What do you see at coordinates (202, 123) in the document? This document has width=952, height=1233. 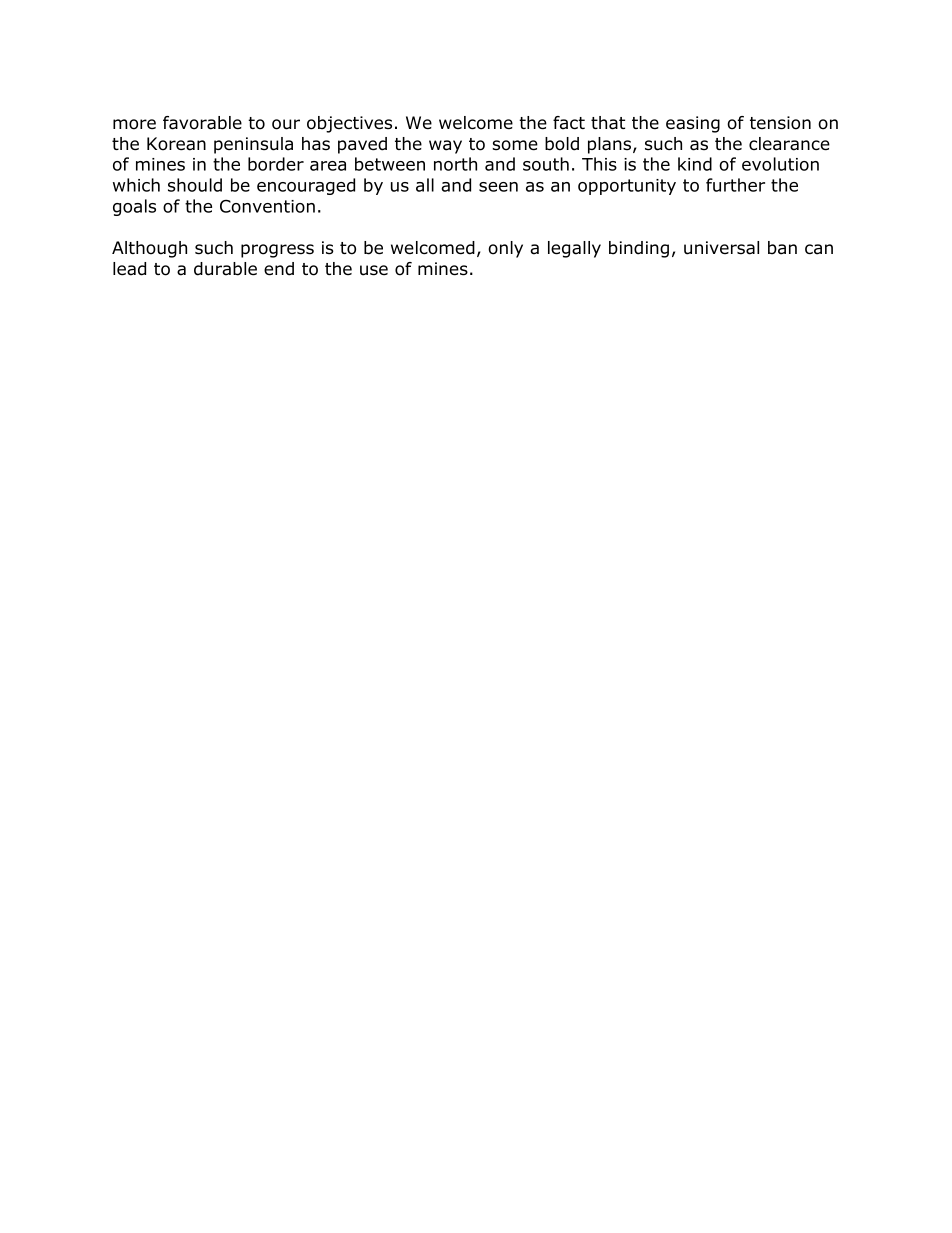 I see `favorable` at bounding box center [202, 123].
